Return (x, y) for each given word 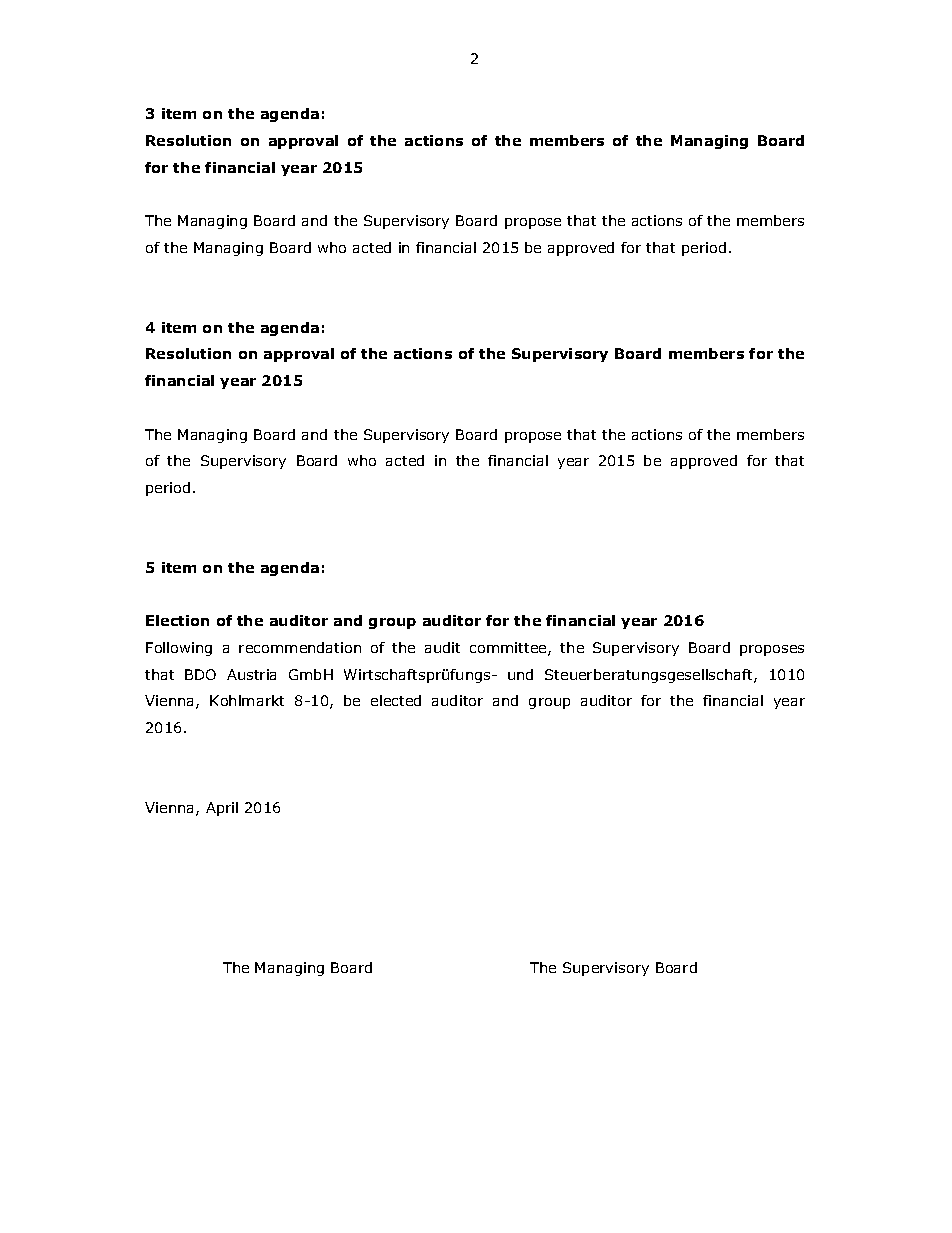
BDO (200, 674)
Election (177, 620)
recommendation (300, 647)
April (222, 809)
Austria (251, 674)
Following (179, 649)
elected (396, 700)
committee (509, 649)
